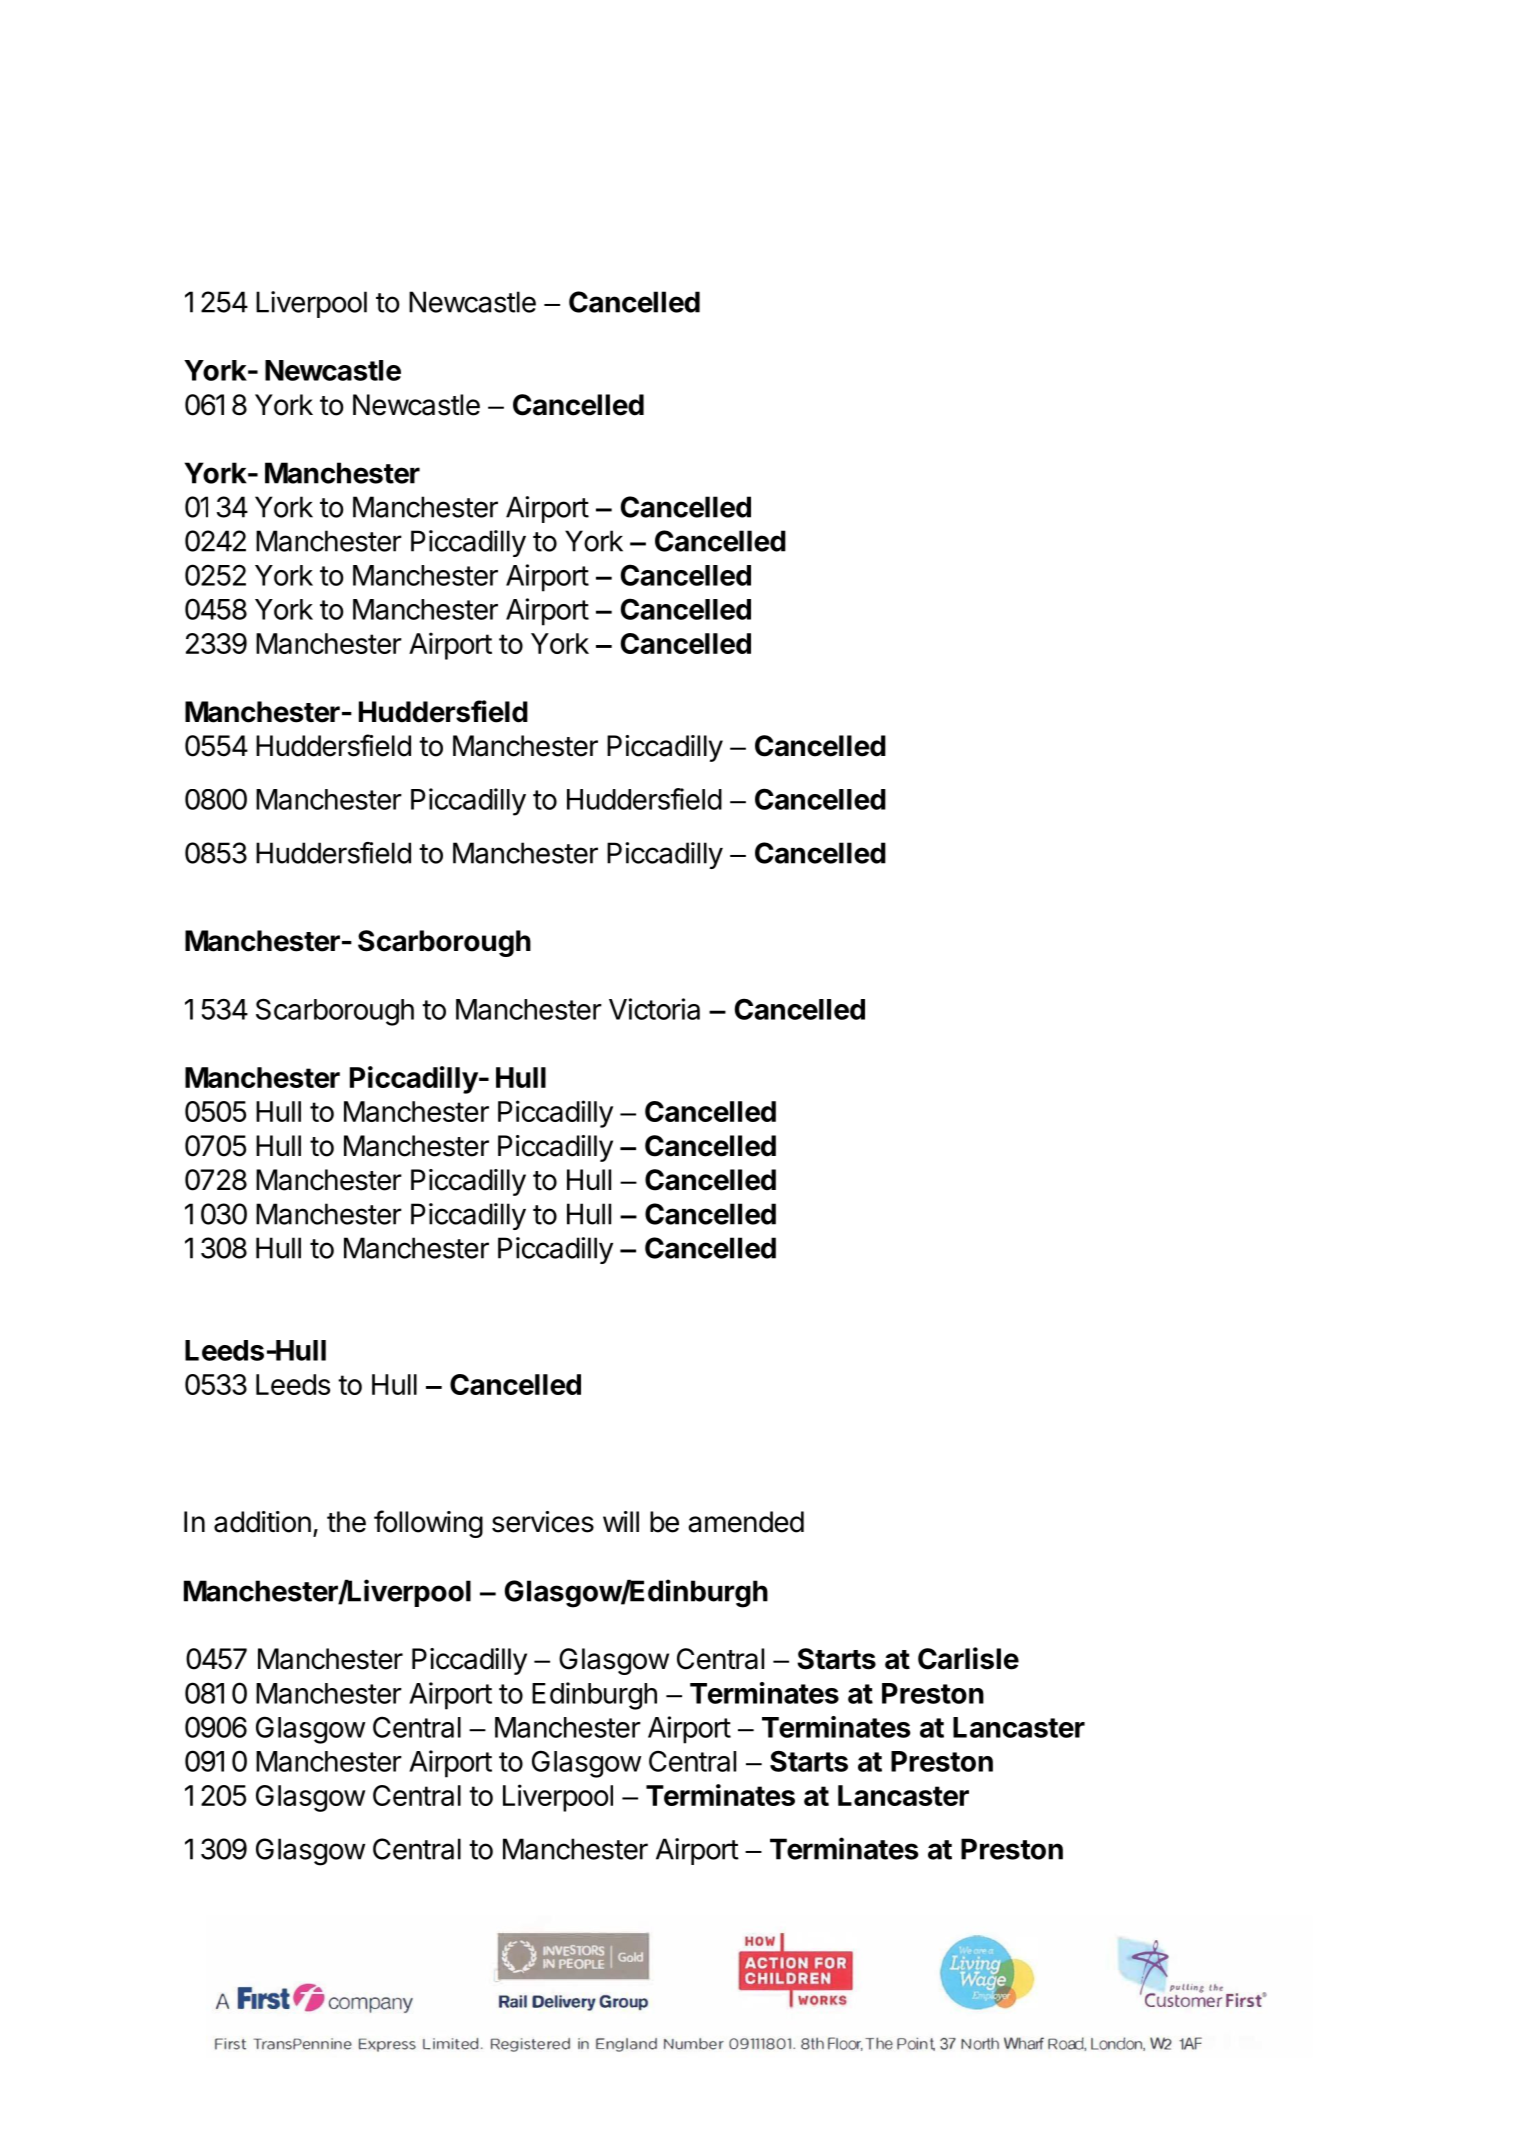 The width and height of the image is (1519, 2148). What do you see at coordinates (654, 1009) in the image?
I see `Victoria` at bounding box center [654, 1009].
